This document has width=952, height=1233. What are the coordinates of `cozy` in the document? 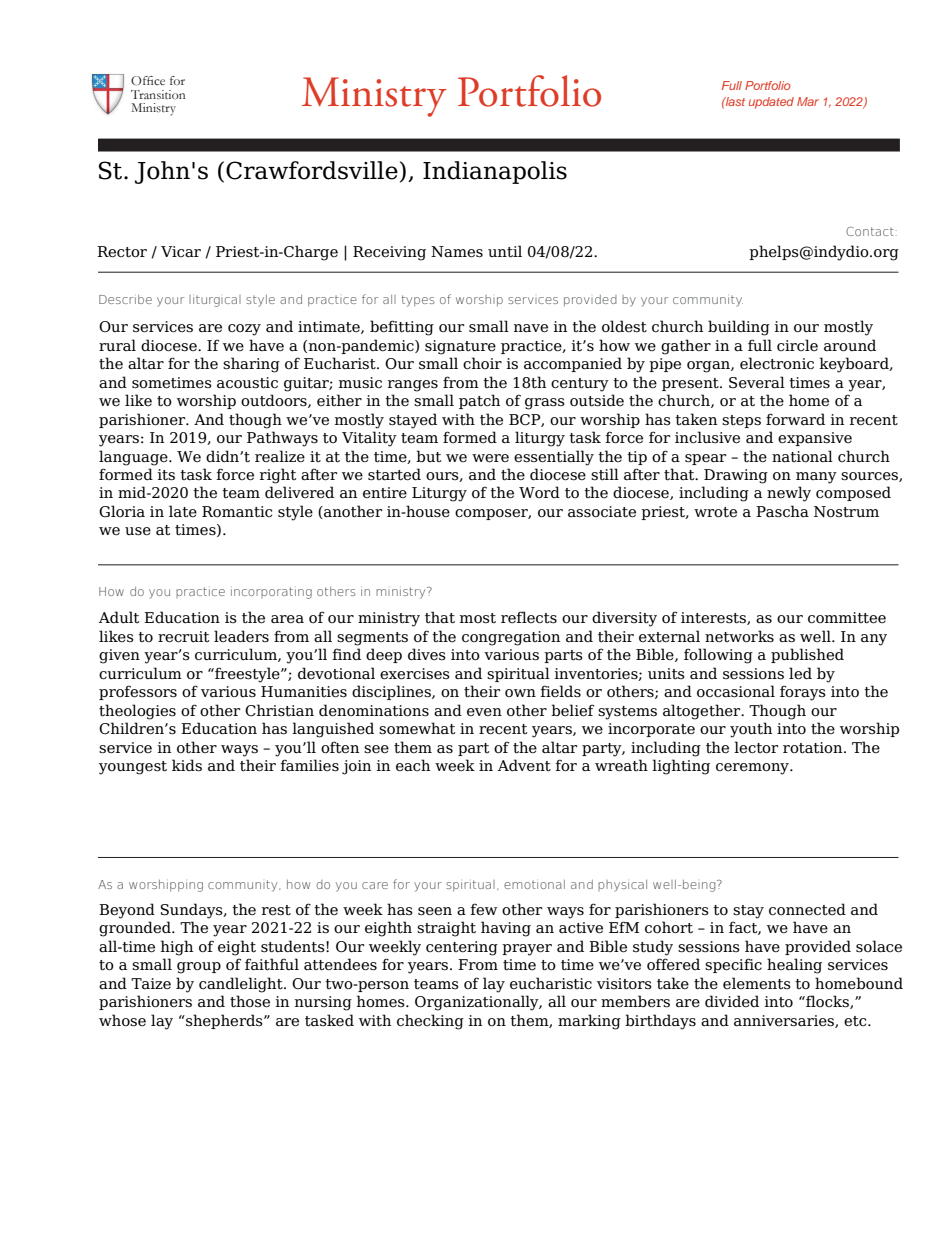 It's located at (244, 330).
